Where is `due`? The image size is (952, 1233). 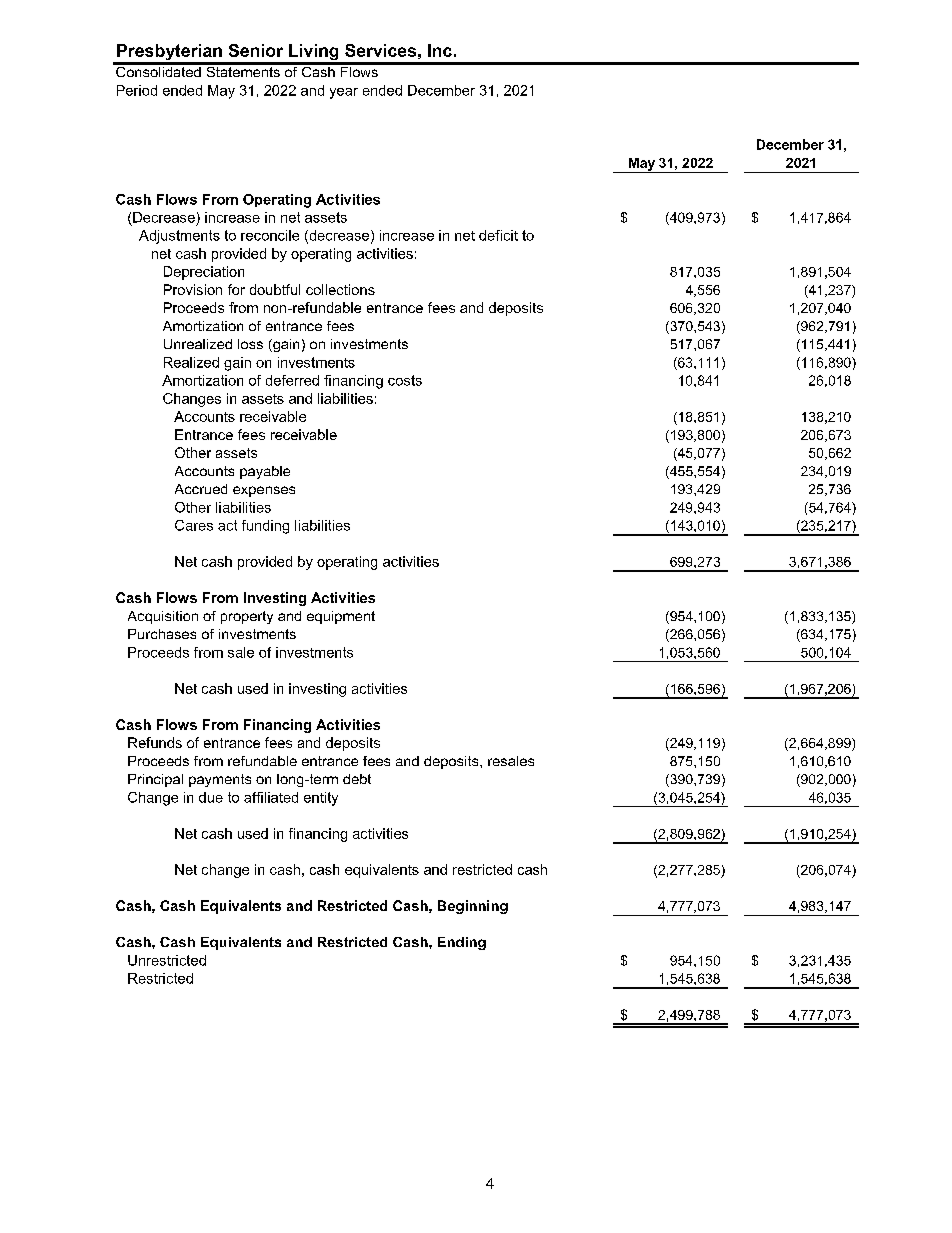
due is located at coordinates (211, 797).
